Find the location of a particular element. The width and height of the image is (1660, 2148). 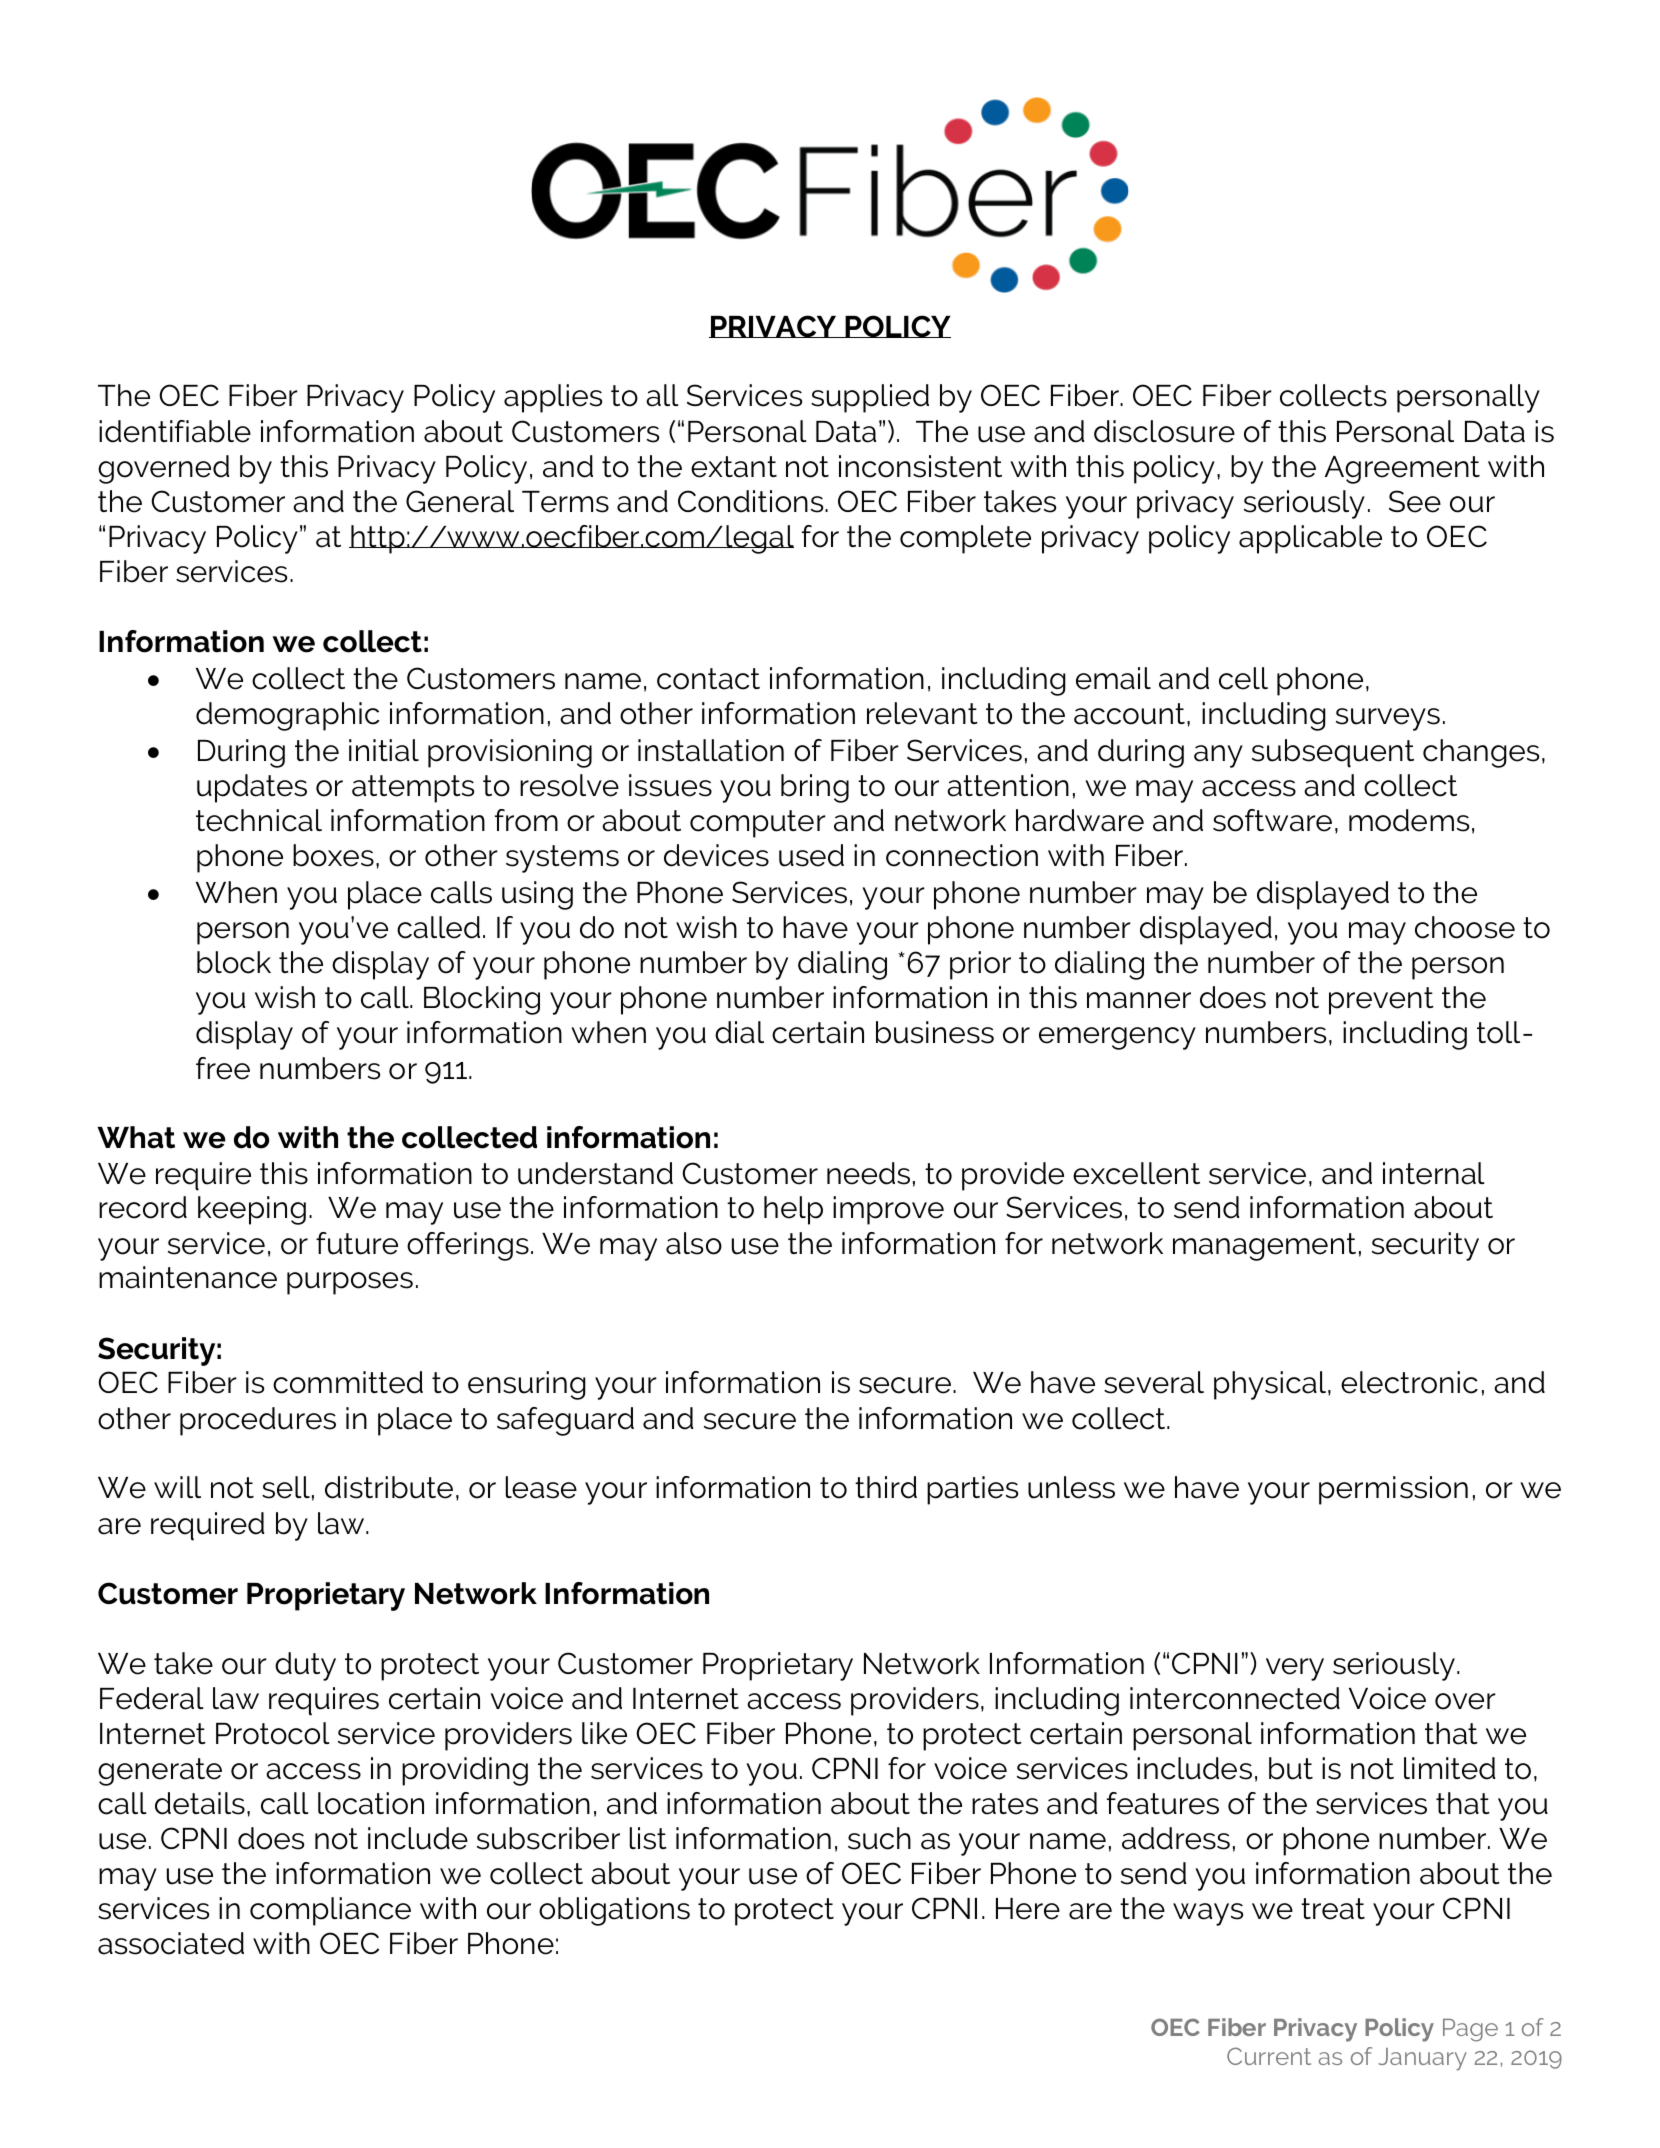

compliance is located at coordinates (330, 1911).
